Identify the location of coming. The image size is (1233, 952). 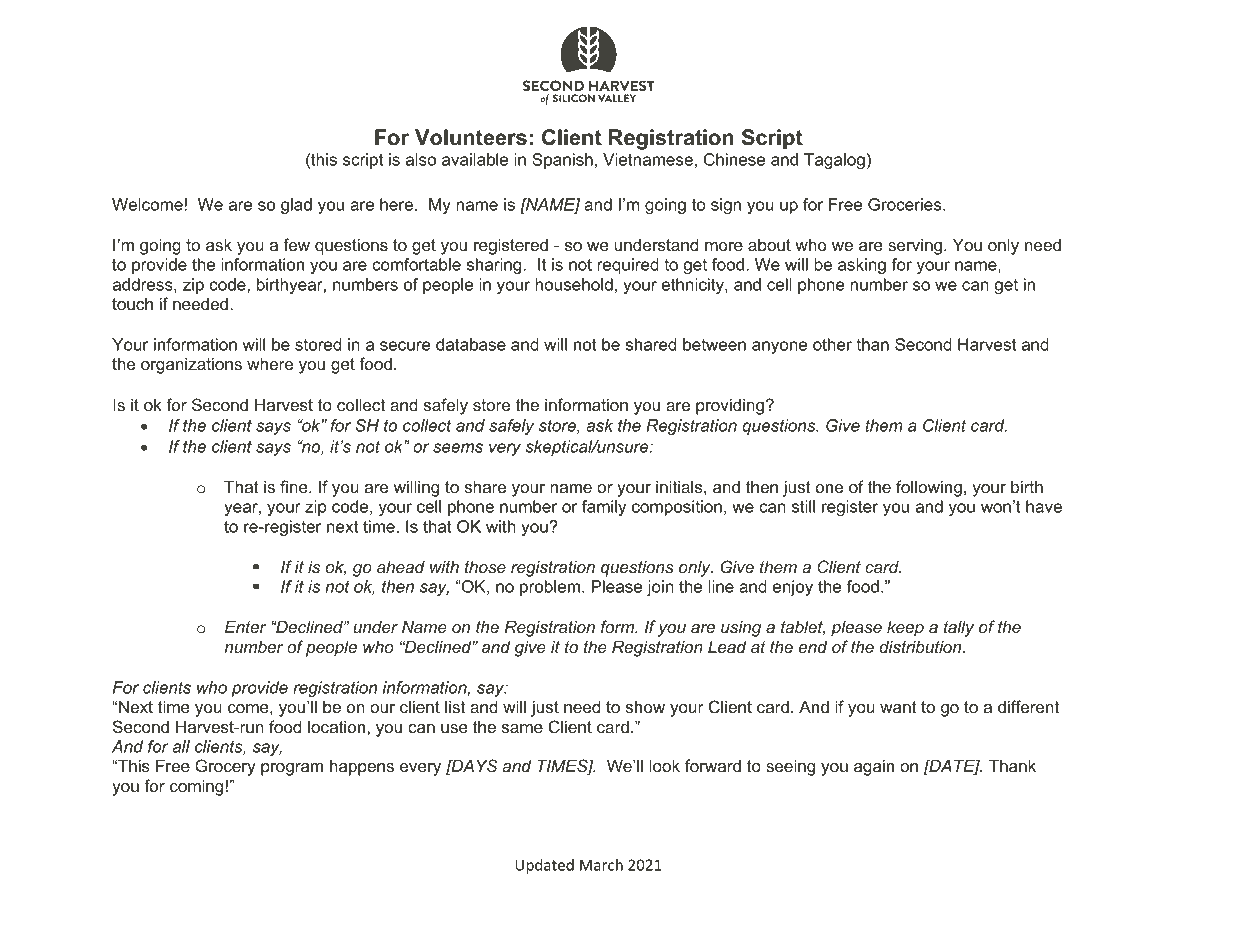
(196, 787).
